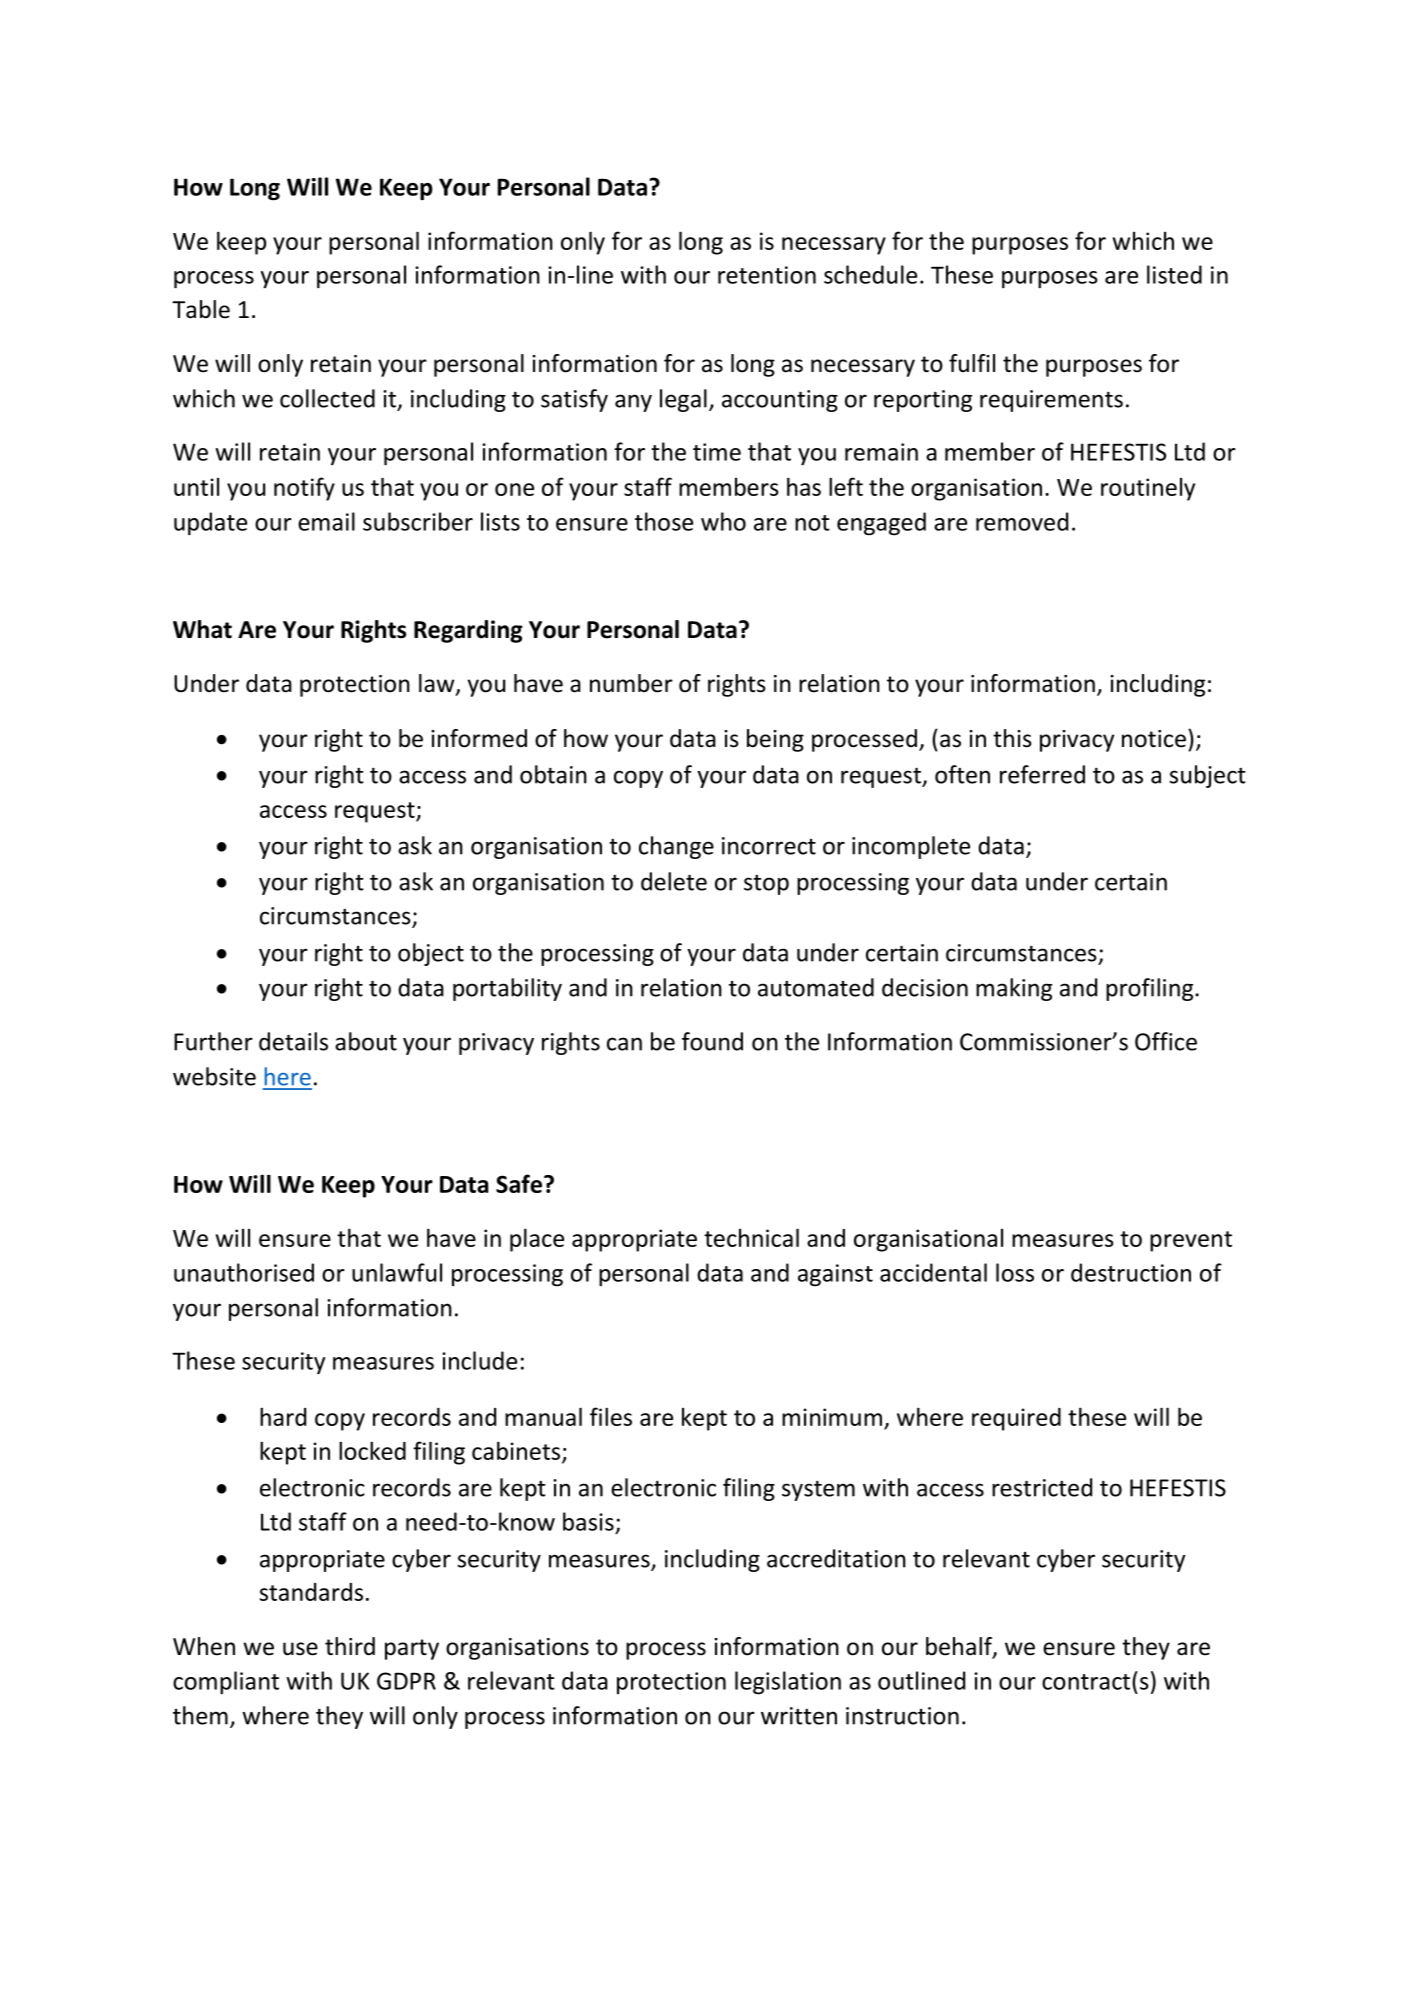  What do you see at coordinates (1014, 989) in the document?
I see `making` at bounding box center [1014, 989].
